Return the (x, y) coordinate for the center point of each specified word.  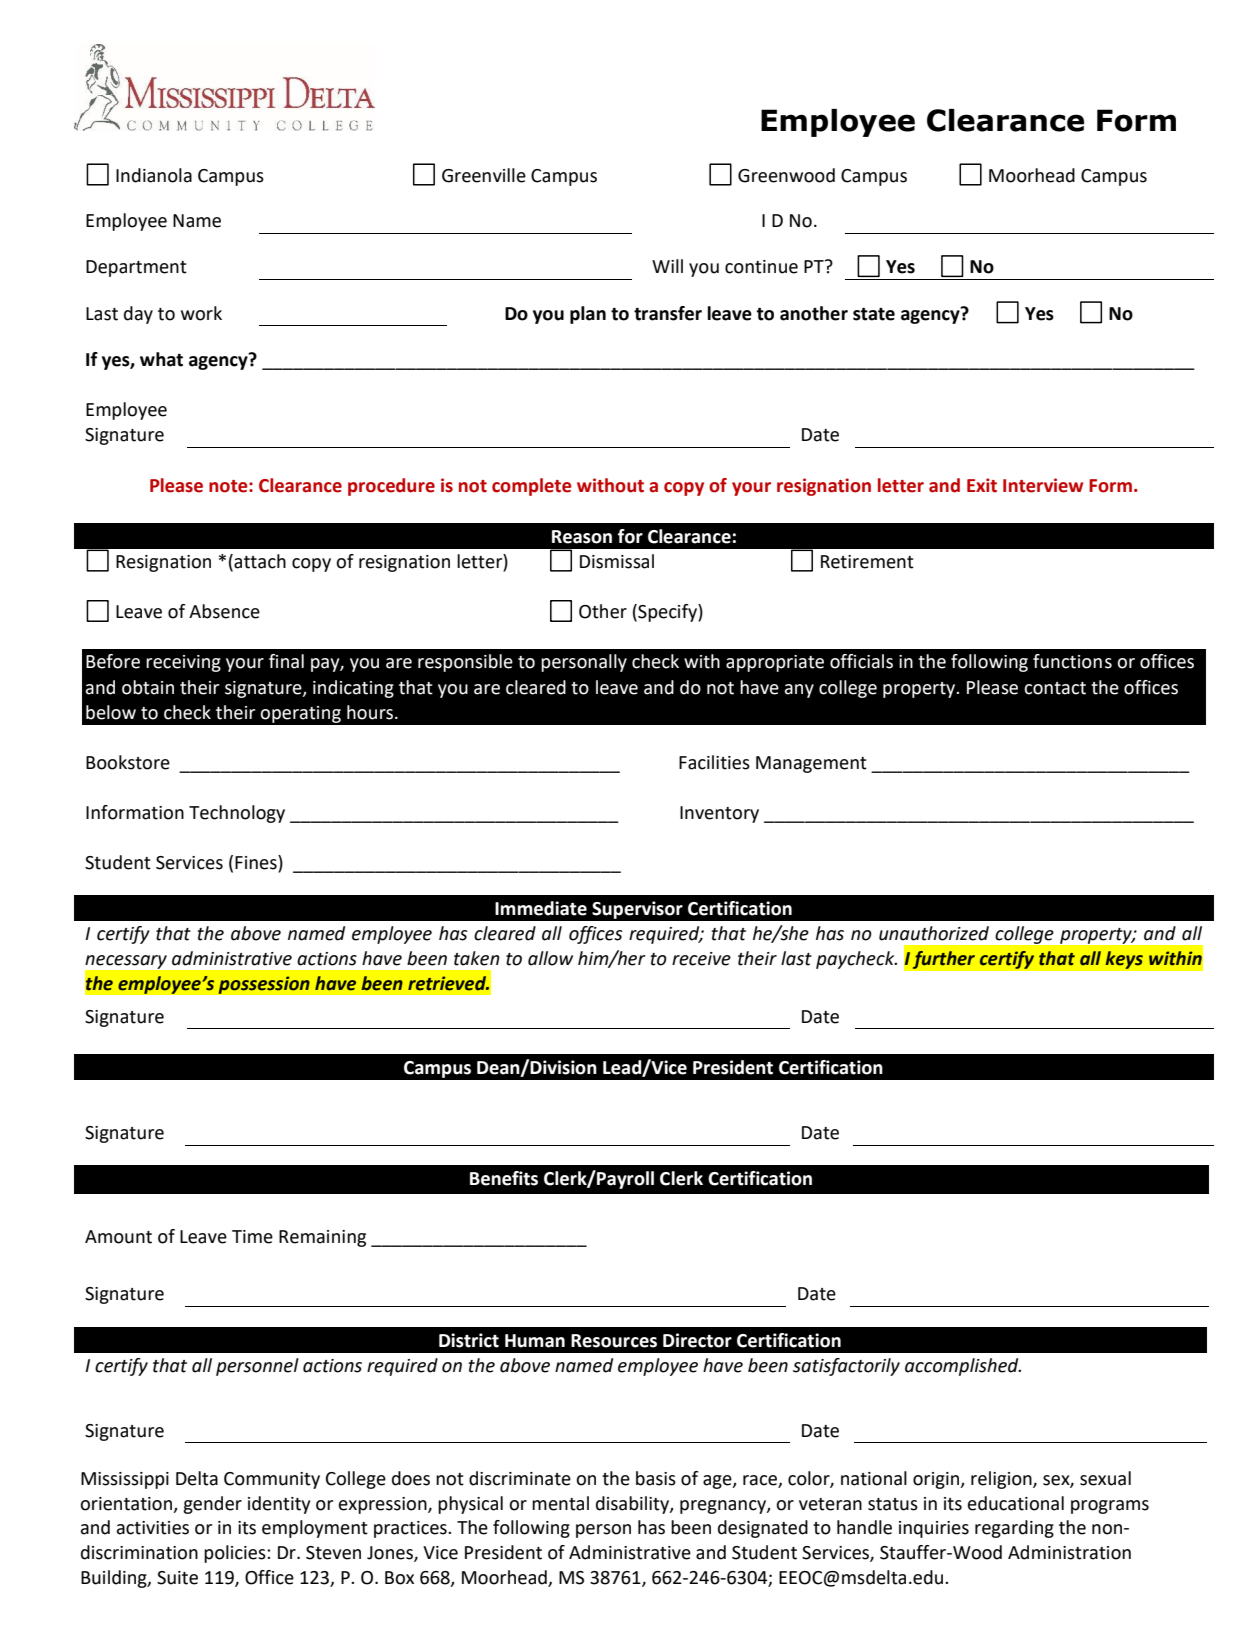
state (874, 314)
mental (560, 1503)
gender (212, 1505)
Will (667, 266)
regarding (1014, 1529)
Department (136, 268)
